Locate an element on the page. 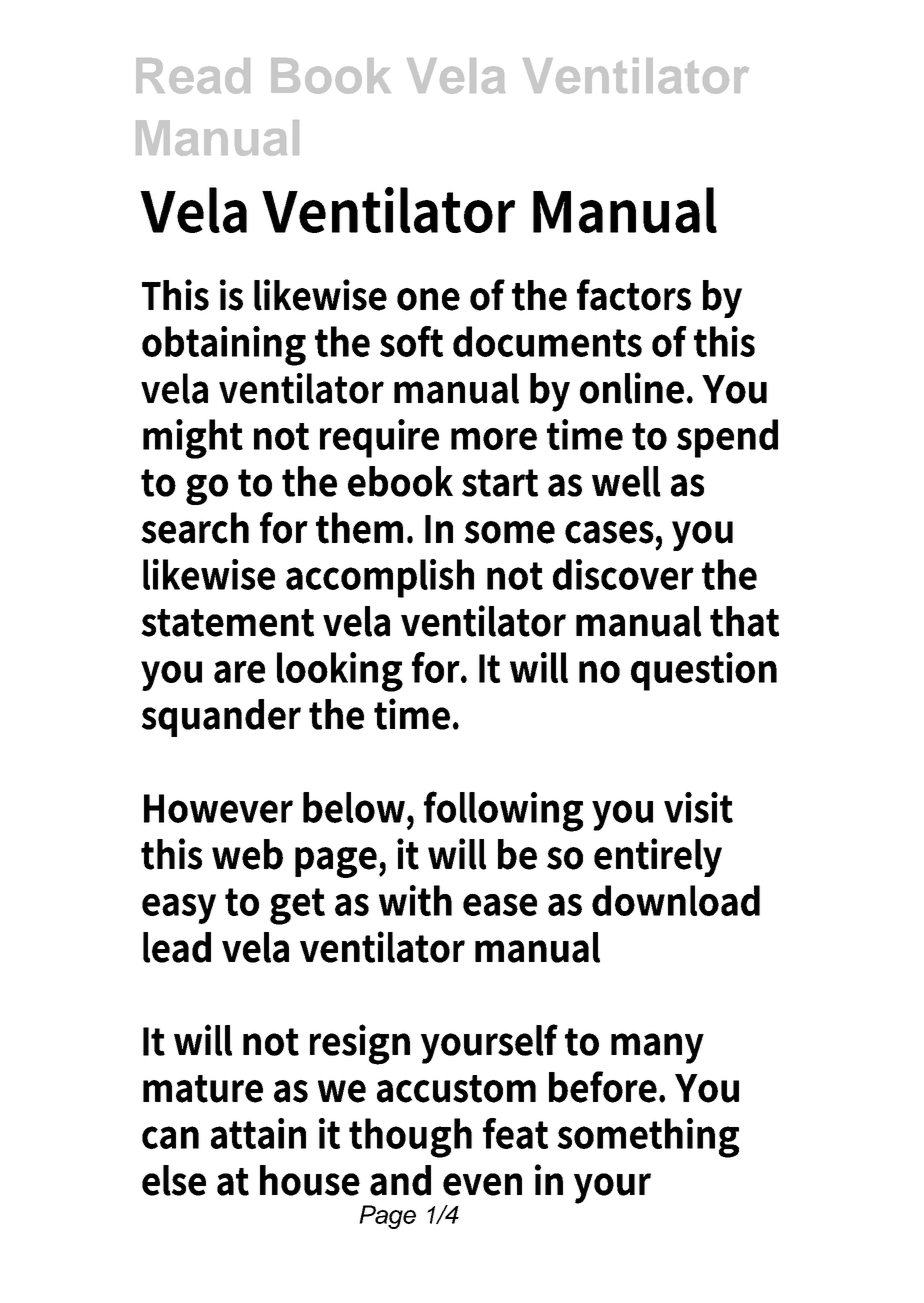 The height and width of the image is (1303, 924). might is located at coordinates (193, 439).
